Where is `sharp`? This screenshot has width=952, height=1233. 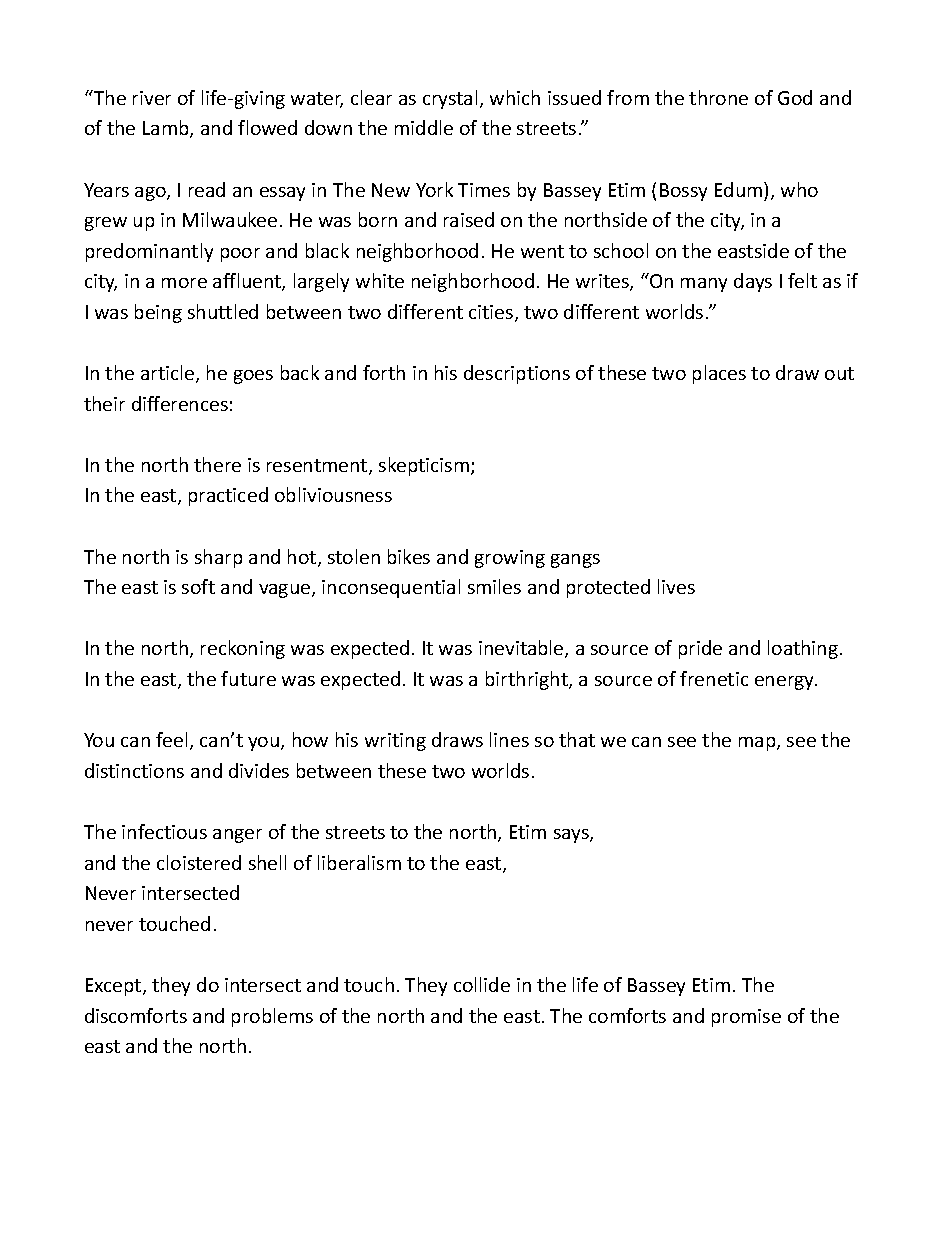
sharp is located at coordinates (218, 558).
